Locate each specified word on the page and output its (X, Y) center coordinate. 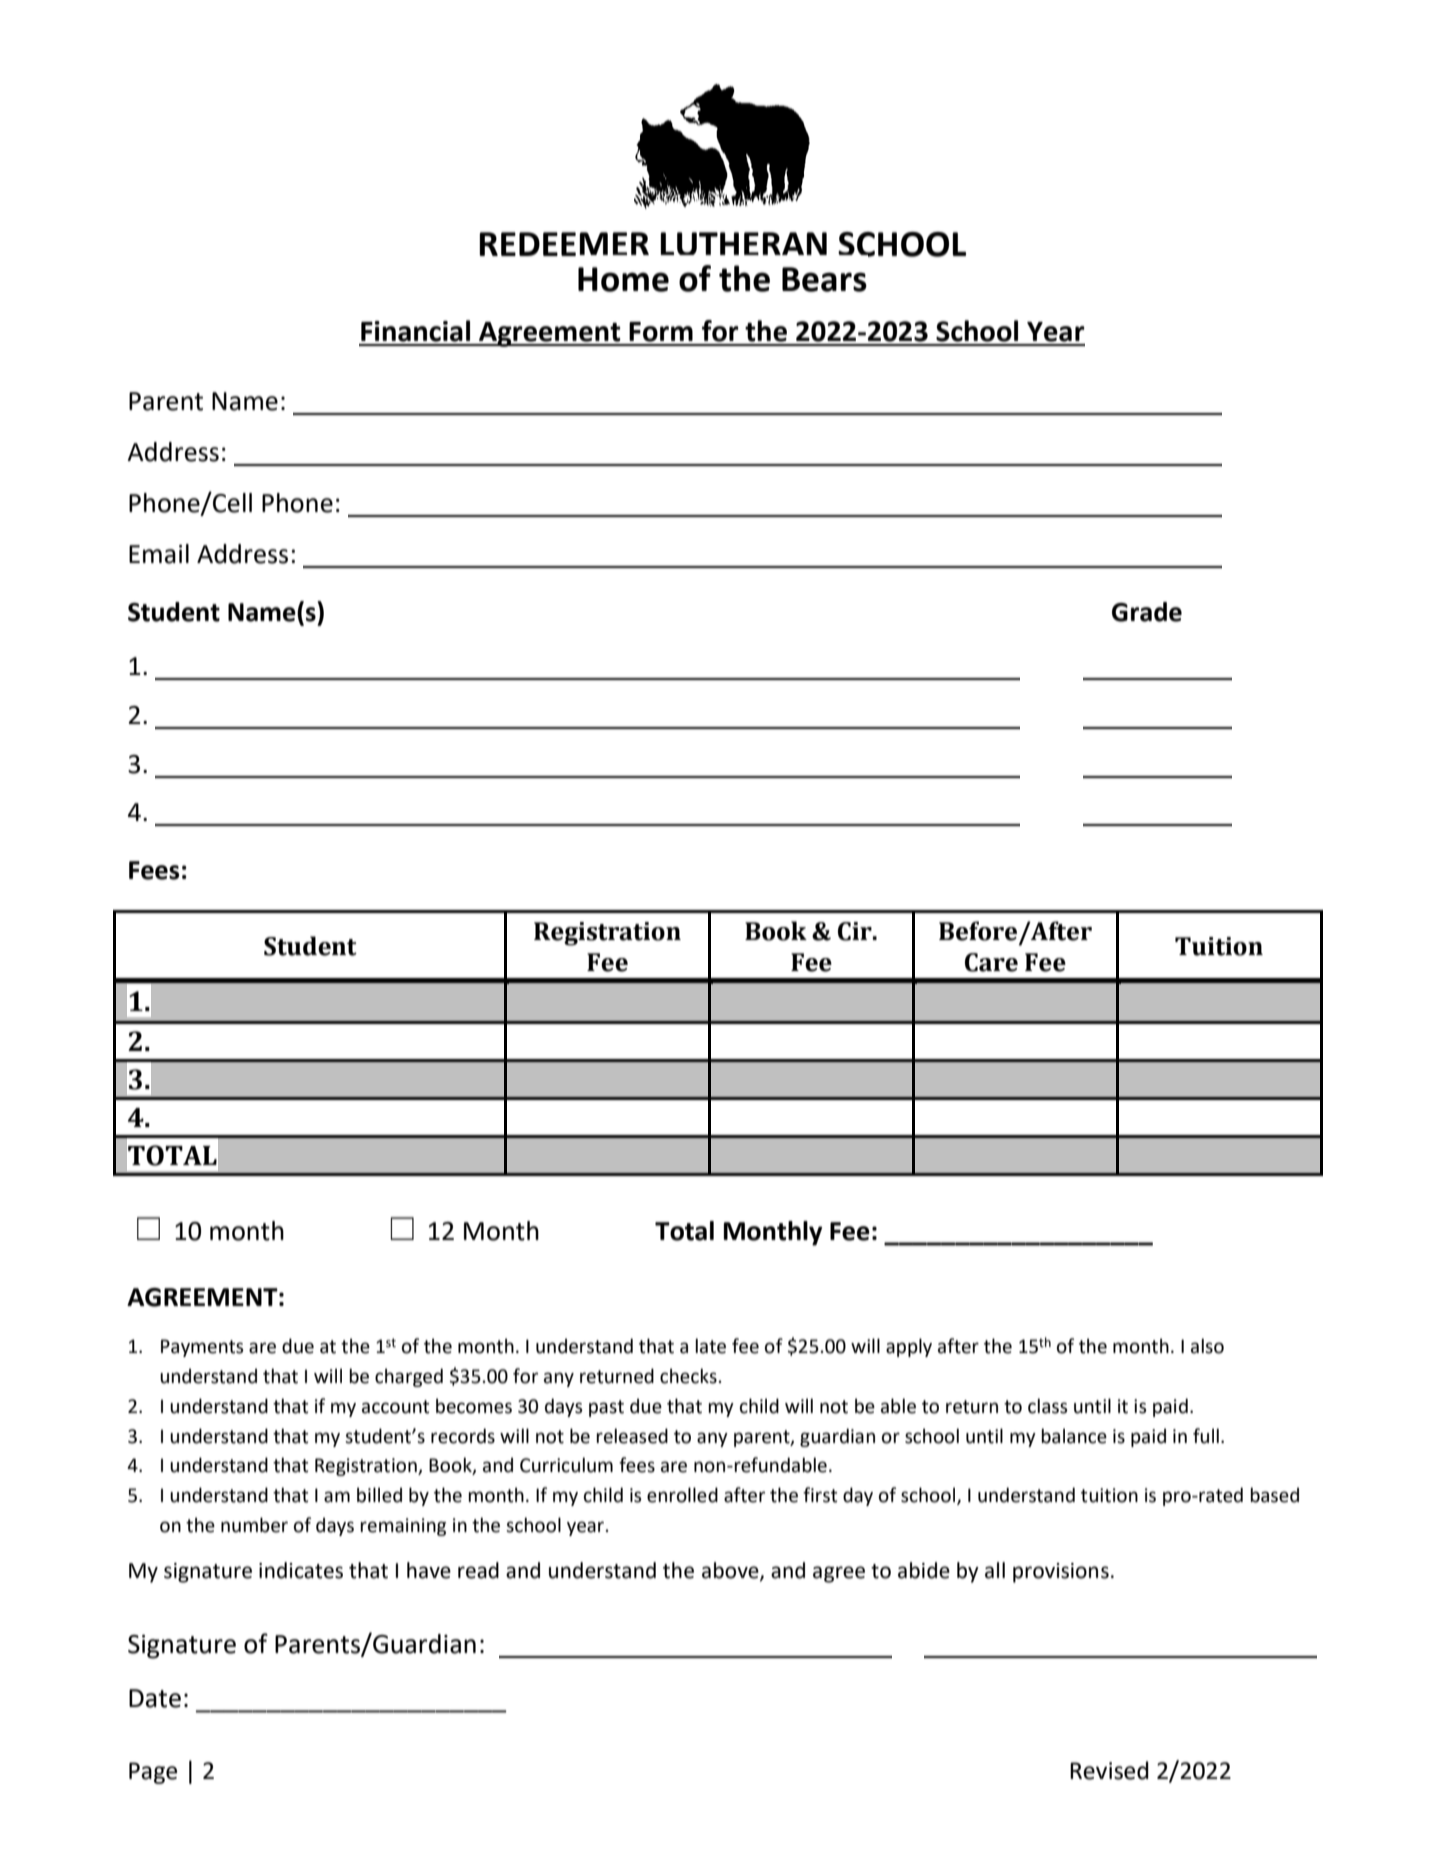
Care (991, 962)
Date (155, 1698)
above (731, 1571)
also (1207, 1346)
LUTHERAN (743, 243)
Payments (202, 1348)
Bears (824, 279)
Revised (1109, 1770)
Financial (415, 331)
